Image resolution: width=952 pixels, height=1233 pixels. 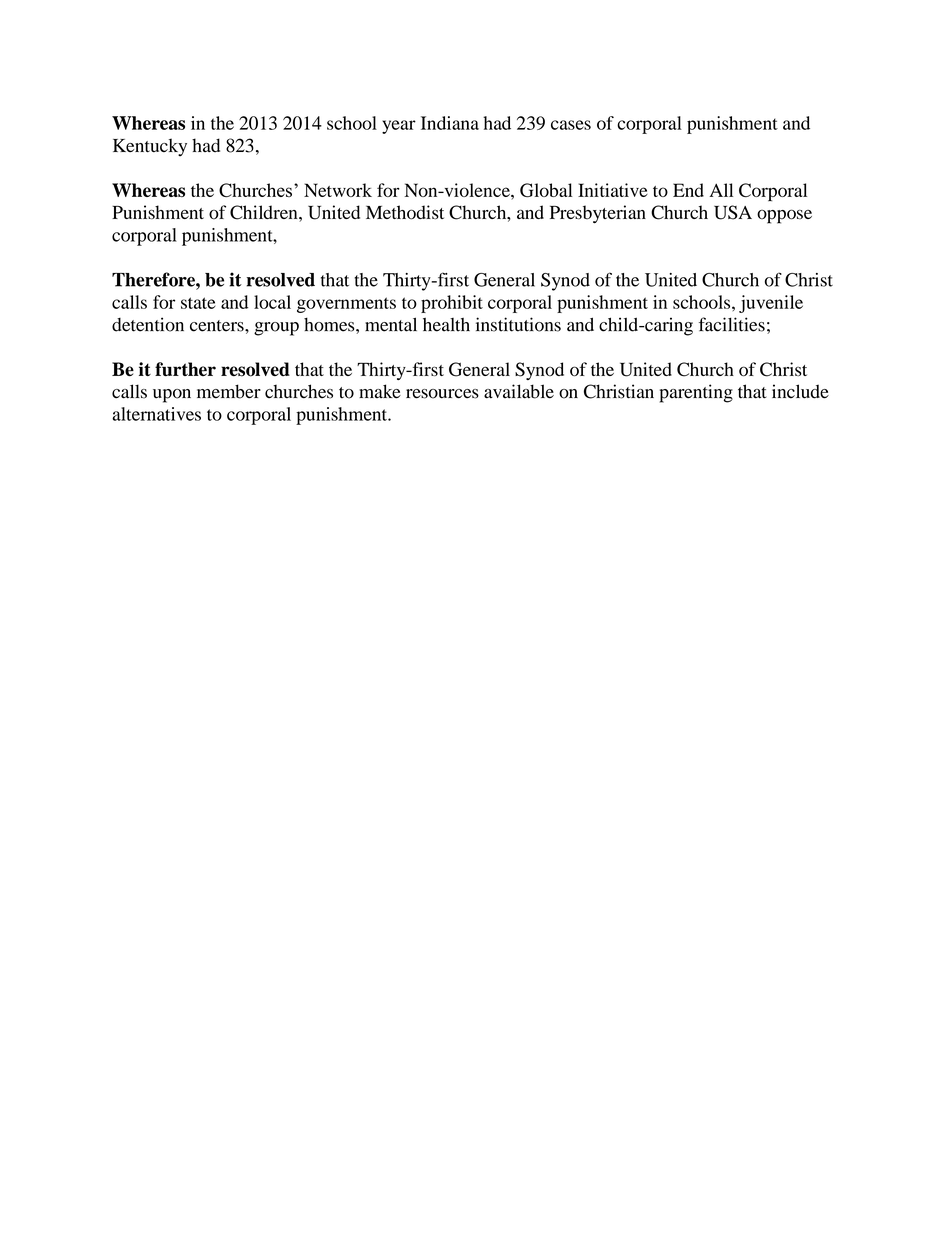 I want to click on resources, so click(x=442, y=394).
